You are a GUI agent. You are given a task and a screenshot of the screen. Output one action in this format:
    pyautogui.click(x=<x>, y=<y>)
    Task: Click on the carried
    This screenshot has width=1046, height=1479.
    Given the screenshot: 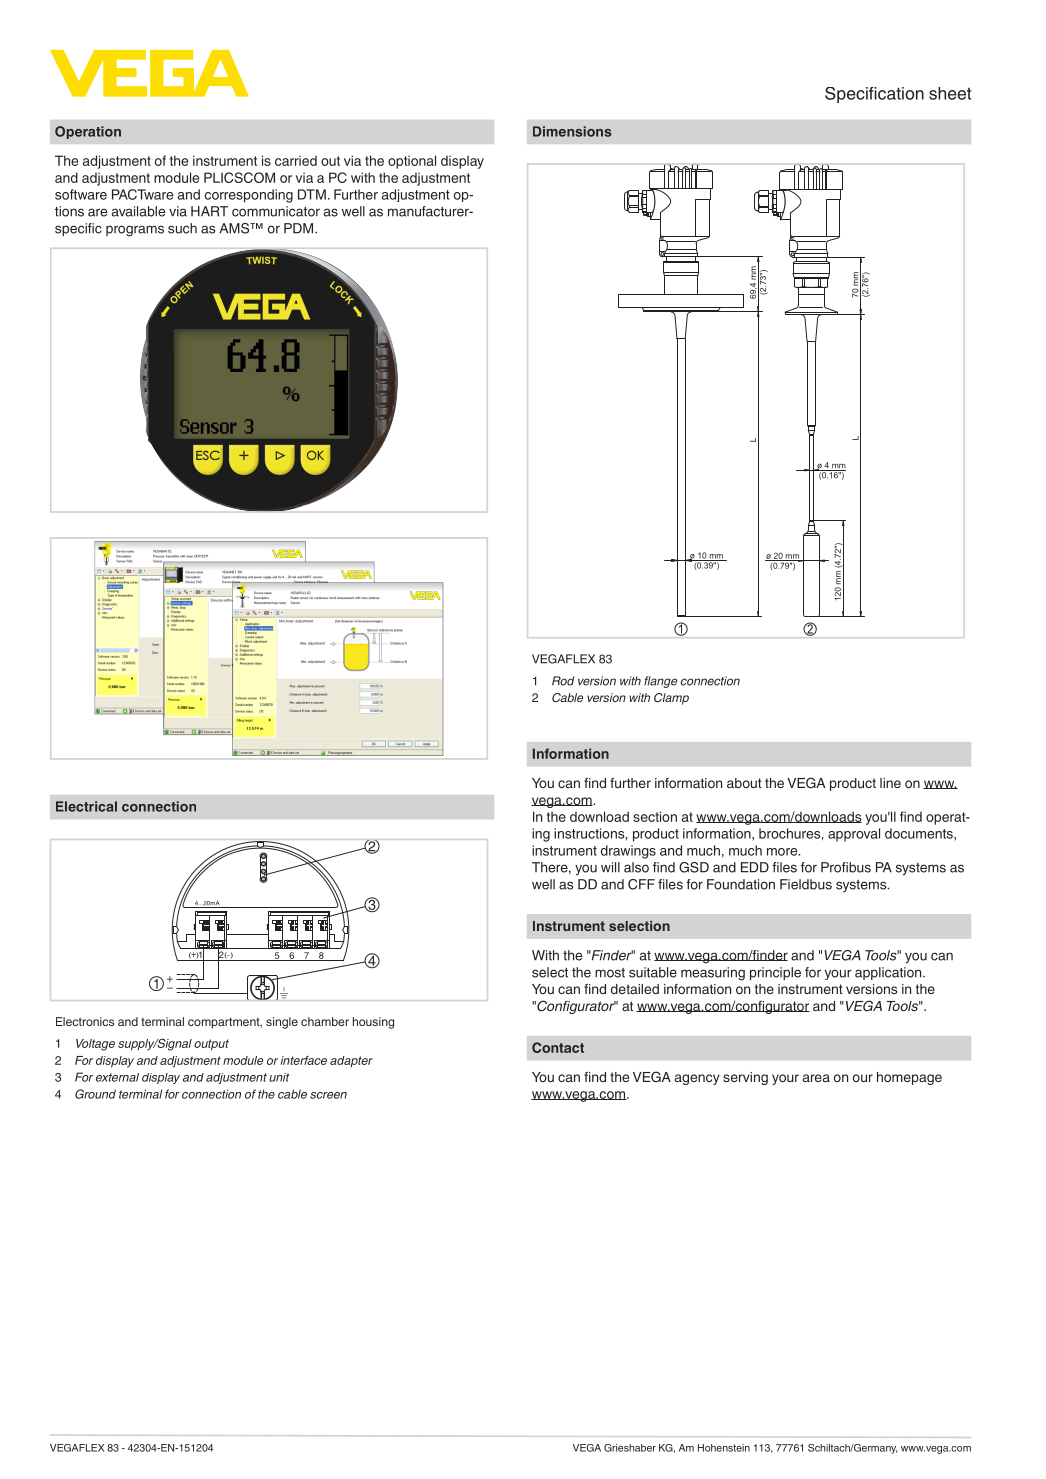 What is the action you would take?
    pyautogui.click(x=296, y=161)
